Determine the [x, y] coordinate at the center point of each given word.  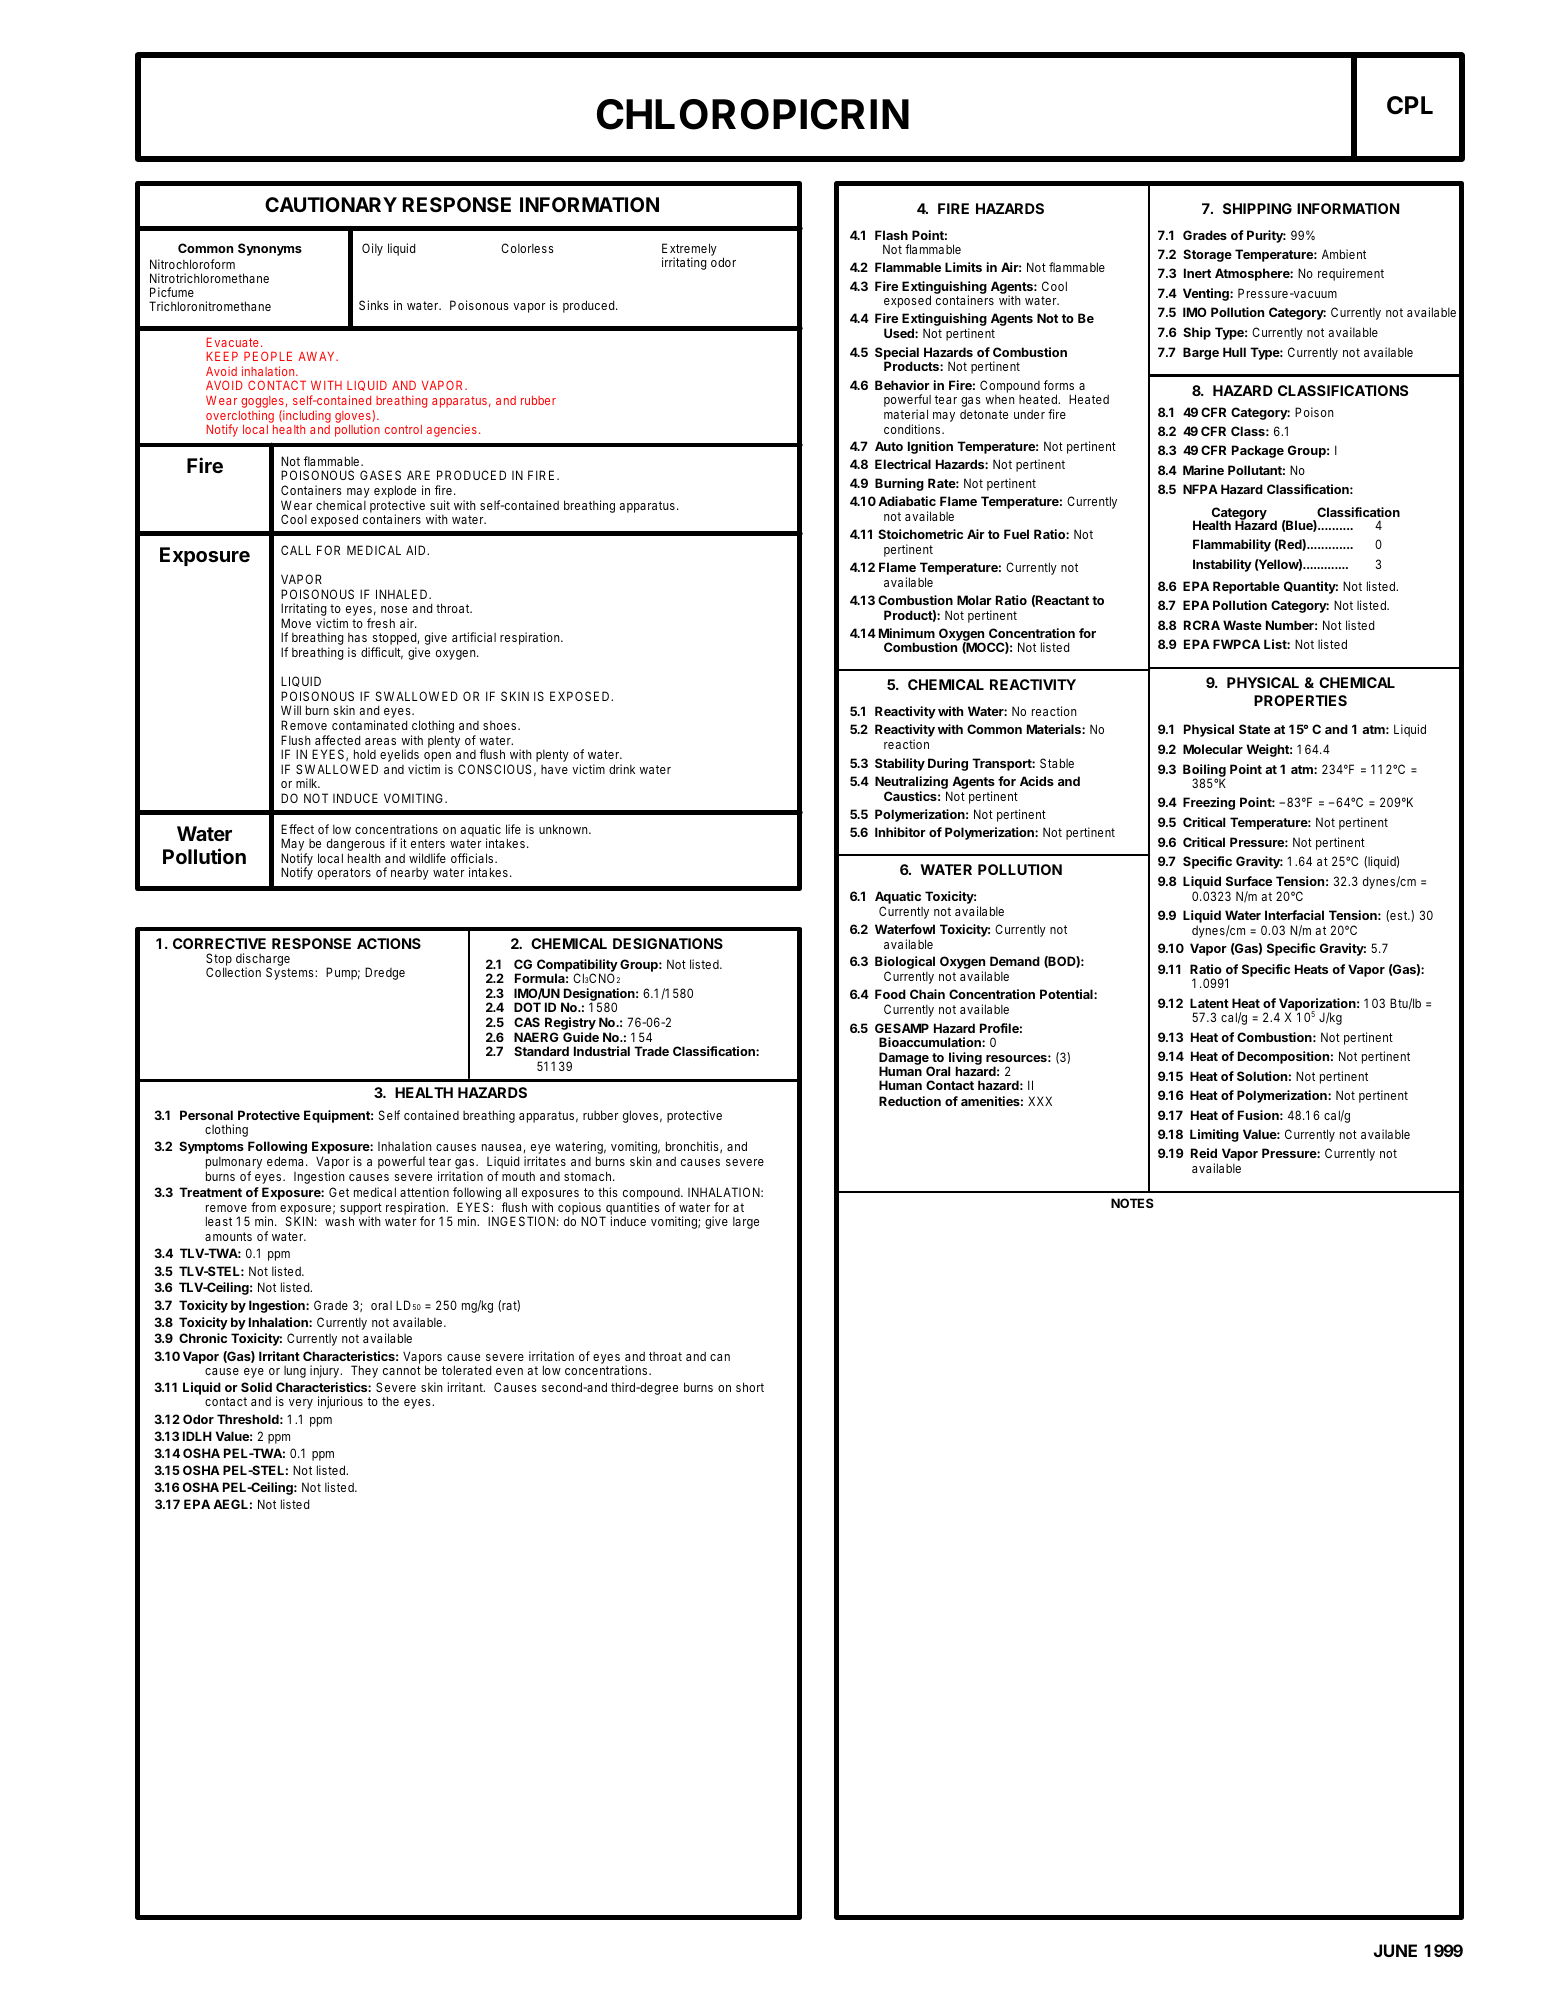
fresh [381, 623]
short [750, 1387]
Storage [1207, 255]
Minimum [907, 633]
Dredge [385, 973]
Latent [1209, 1003]
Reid [1204, 1153]
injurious [340, 1402]
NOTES [1132, 1203]
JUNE [1395, 1950]
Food [890, 994]
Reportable [1246, 587]
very [301, 1404]
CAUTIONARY [331, 204]
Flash [891, 235]
